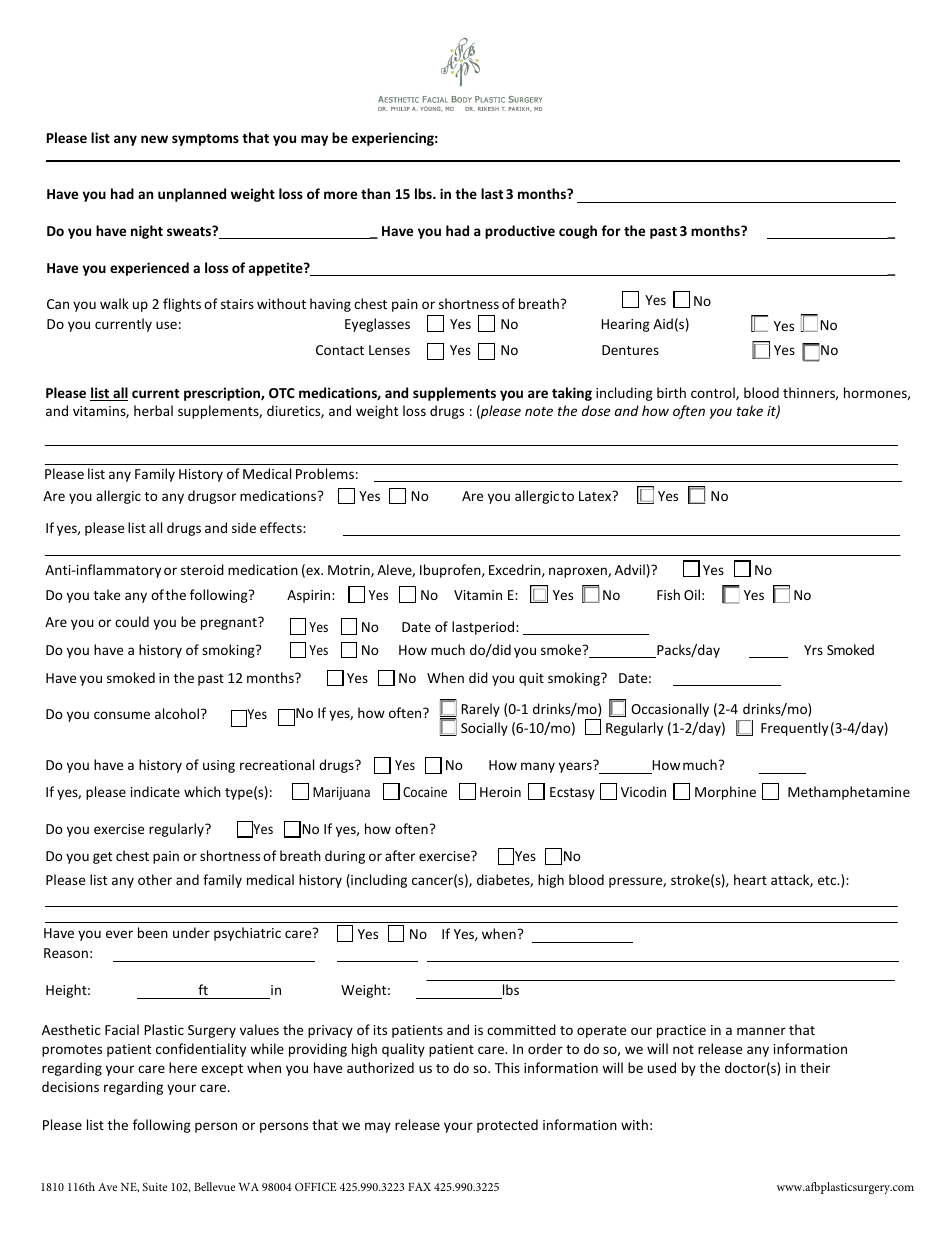 The image size is (952, 1233). Describe the element at coordinates (244, 527) in the page. I see `side` at that location.
